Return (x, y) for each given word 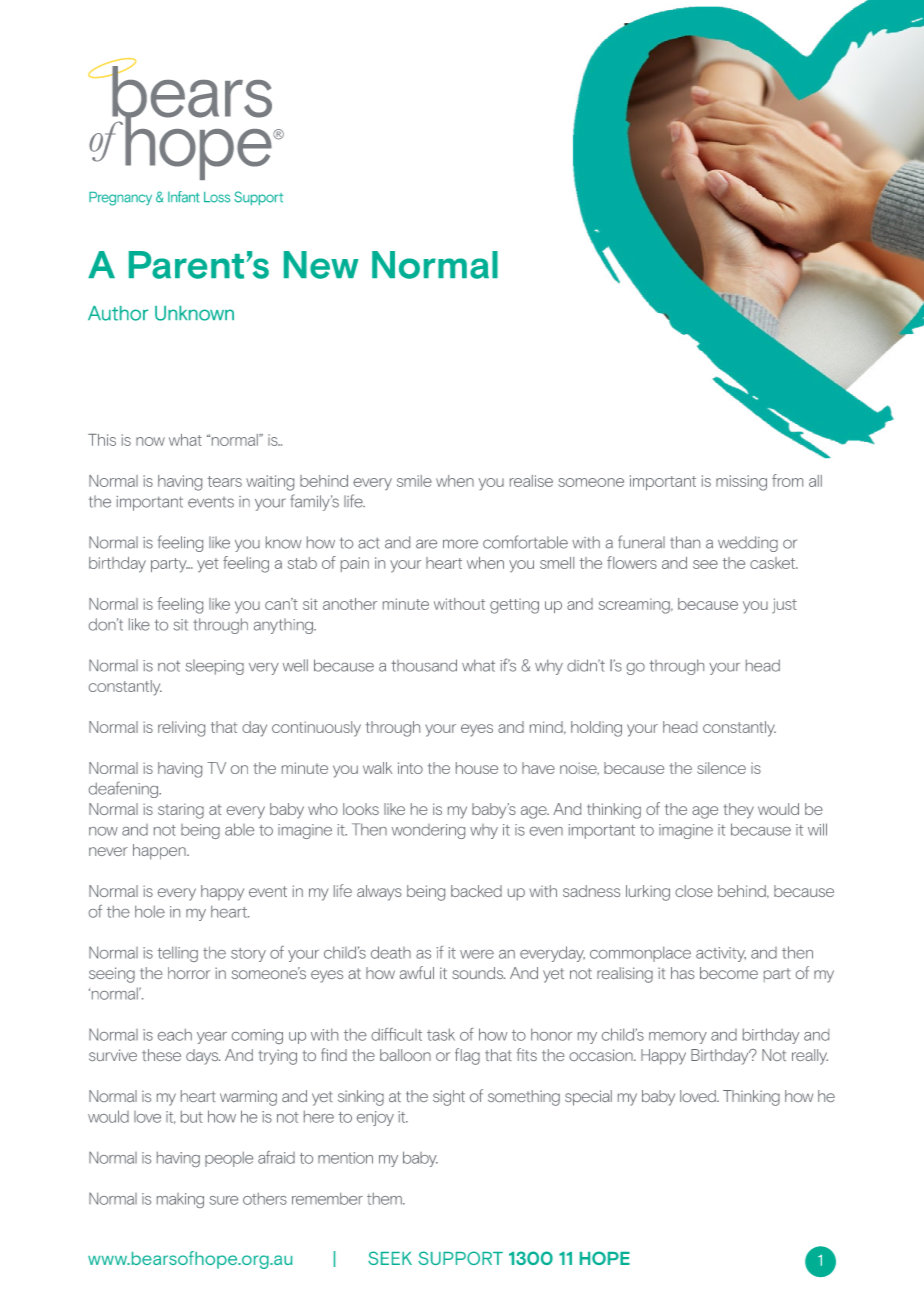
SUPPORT (460, 1258)
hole (150, 911)
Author (118, 313)
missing (741, 483)
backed (476, 891)
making (180, 1200)
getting (514, 606)
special (588, 1098)
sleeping (214, 667)
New (321, 265)
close (694, 891)
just (784, 606)
